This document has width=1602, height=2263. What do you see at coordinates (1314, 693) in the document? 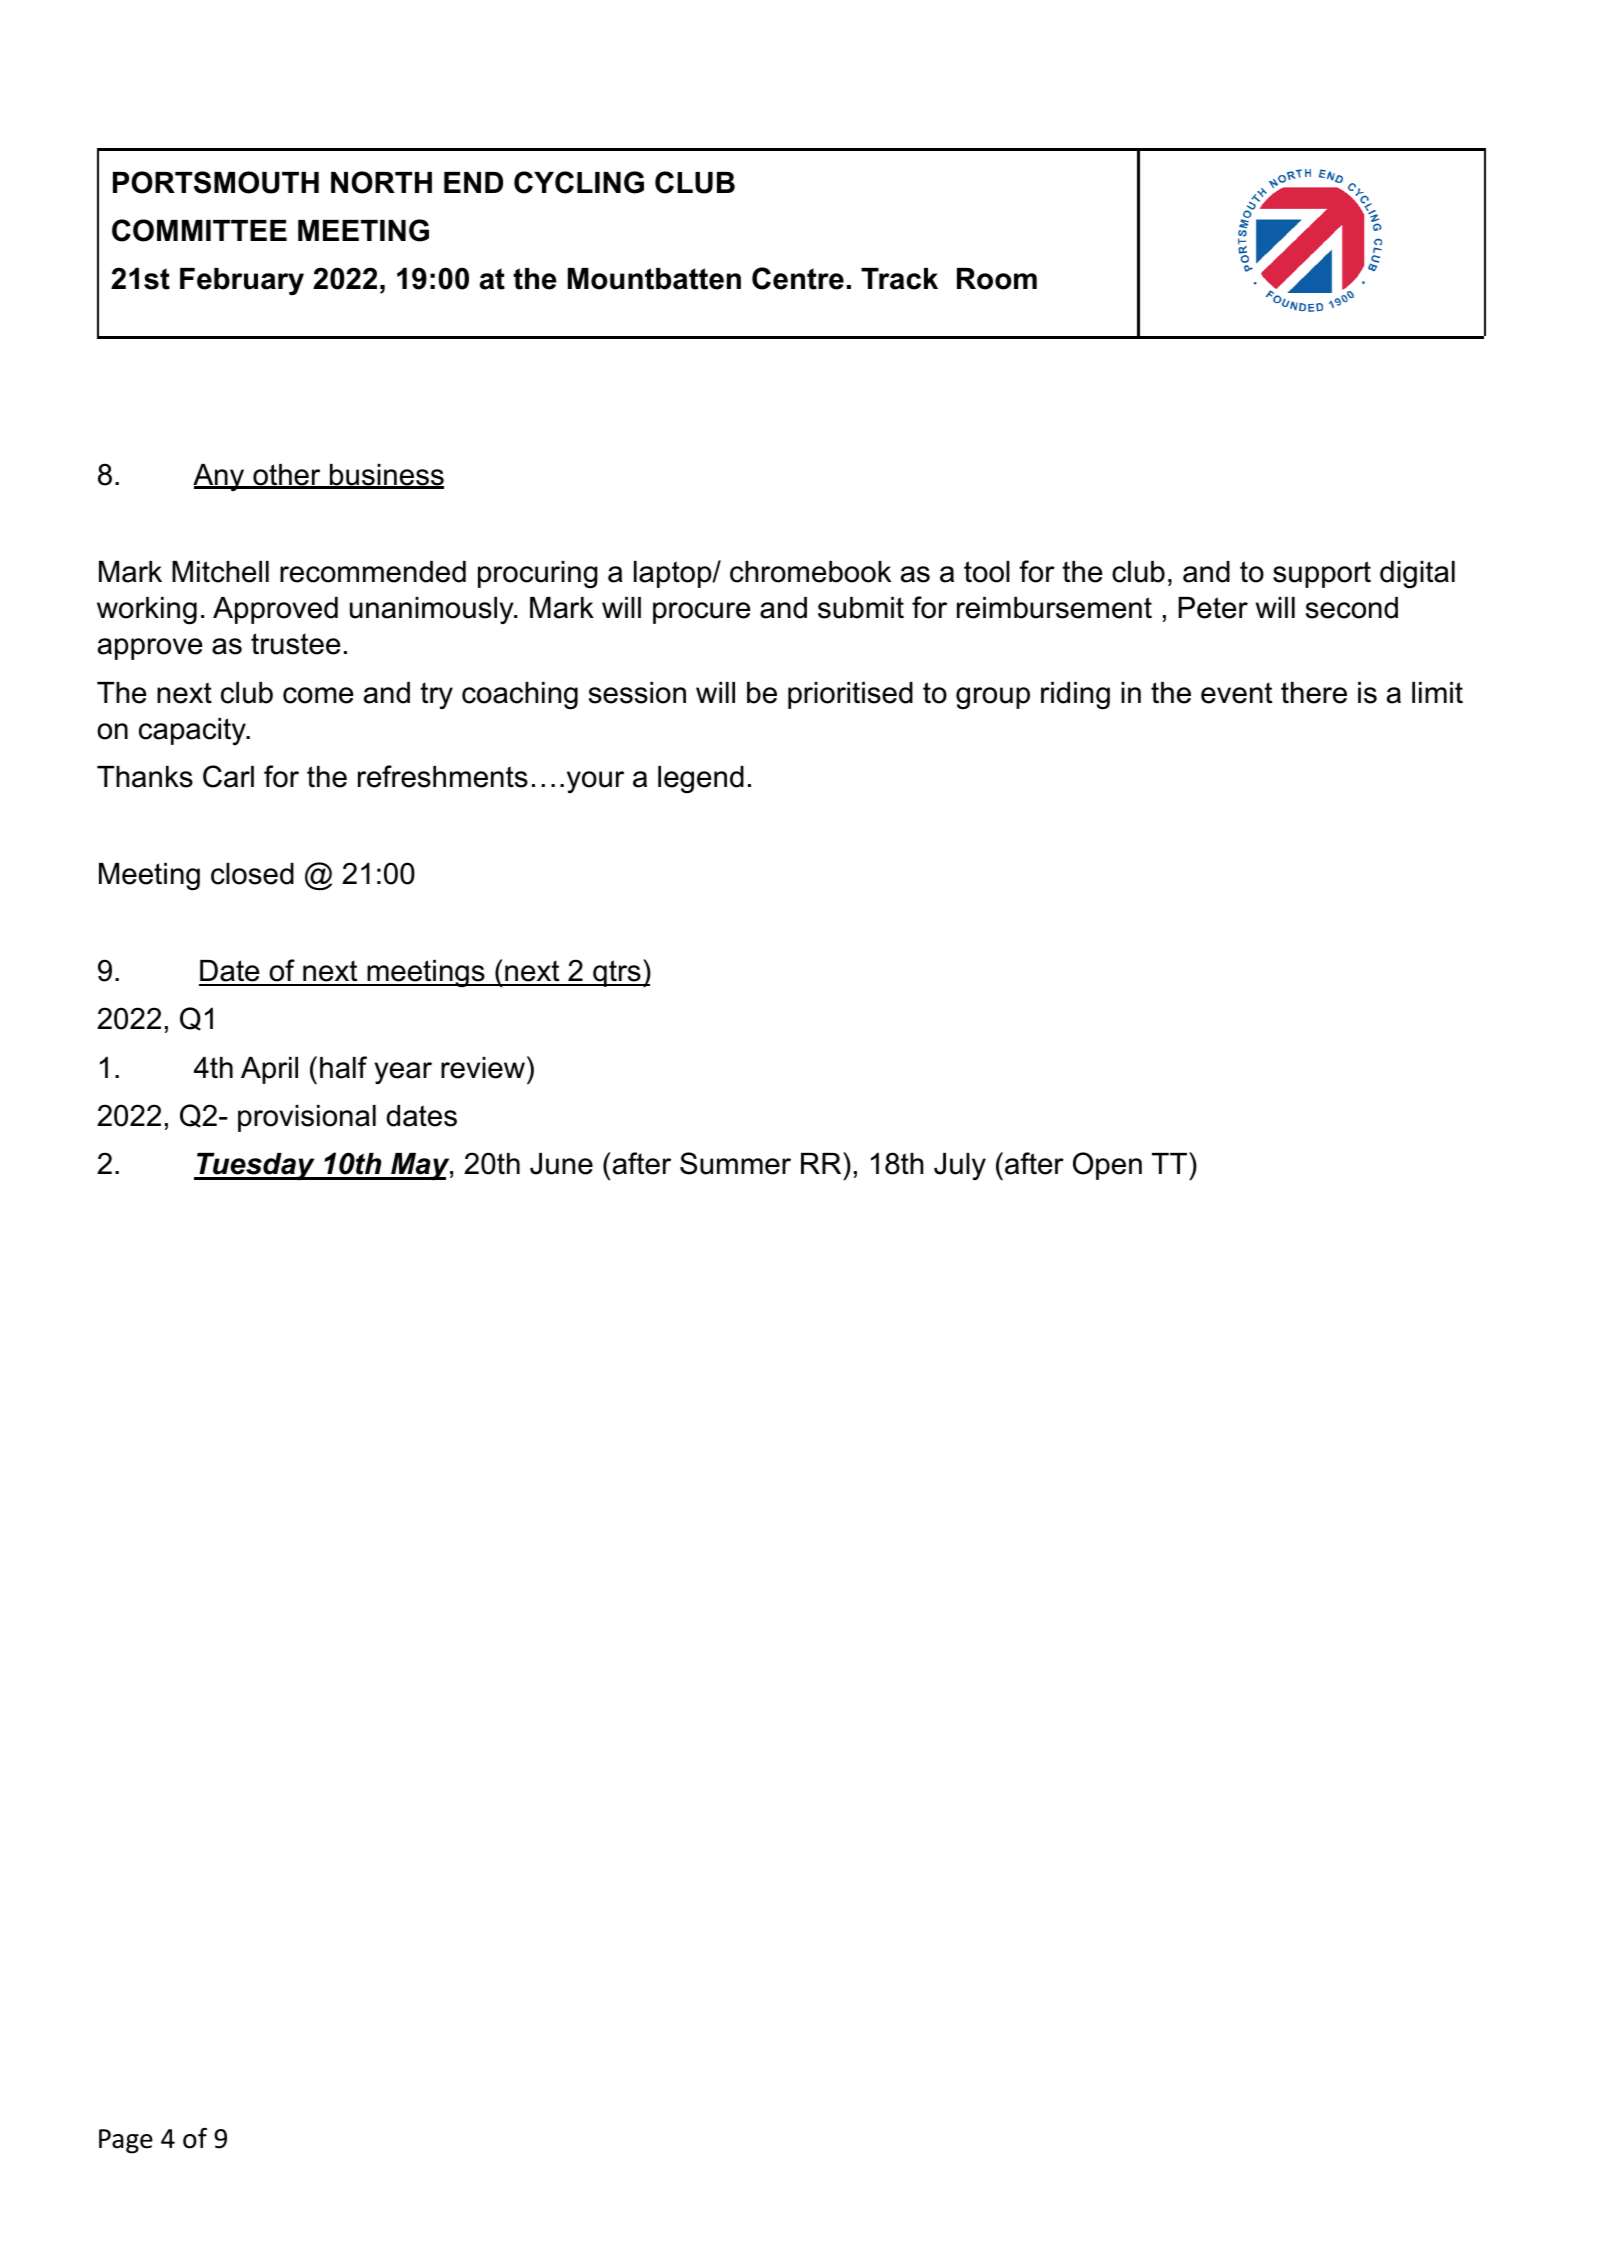
I see `there` at bounding box center [1314, 693].
